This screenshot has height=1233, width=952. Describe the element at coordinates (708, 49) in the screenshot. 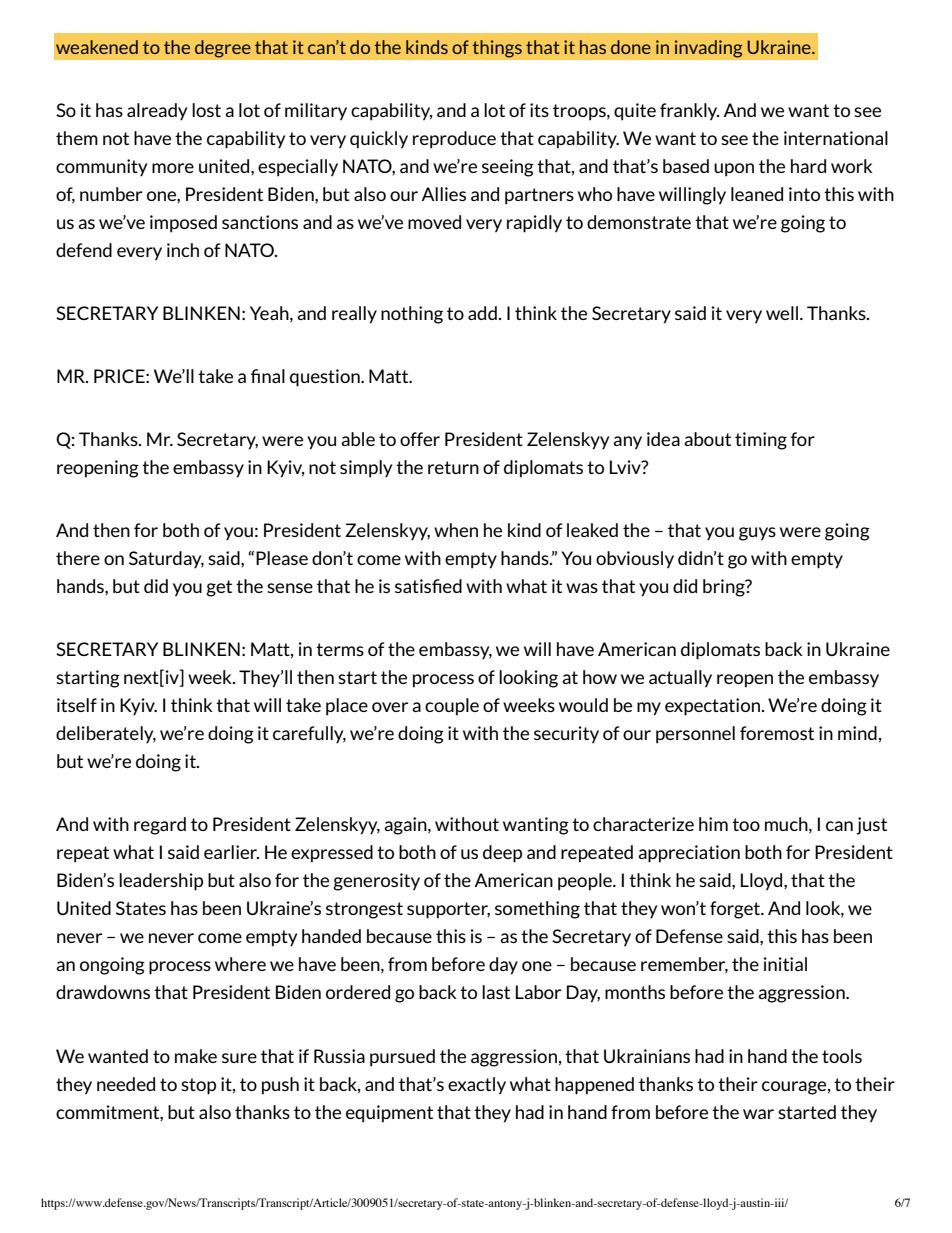

I see `invading` at that location.
